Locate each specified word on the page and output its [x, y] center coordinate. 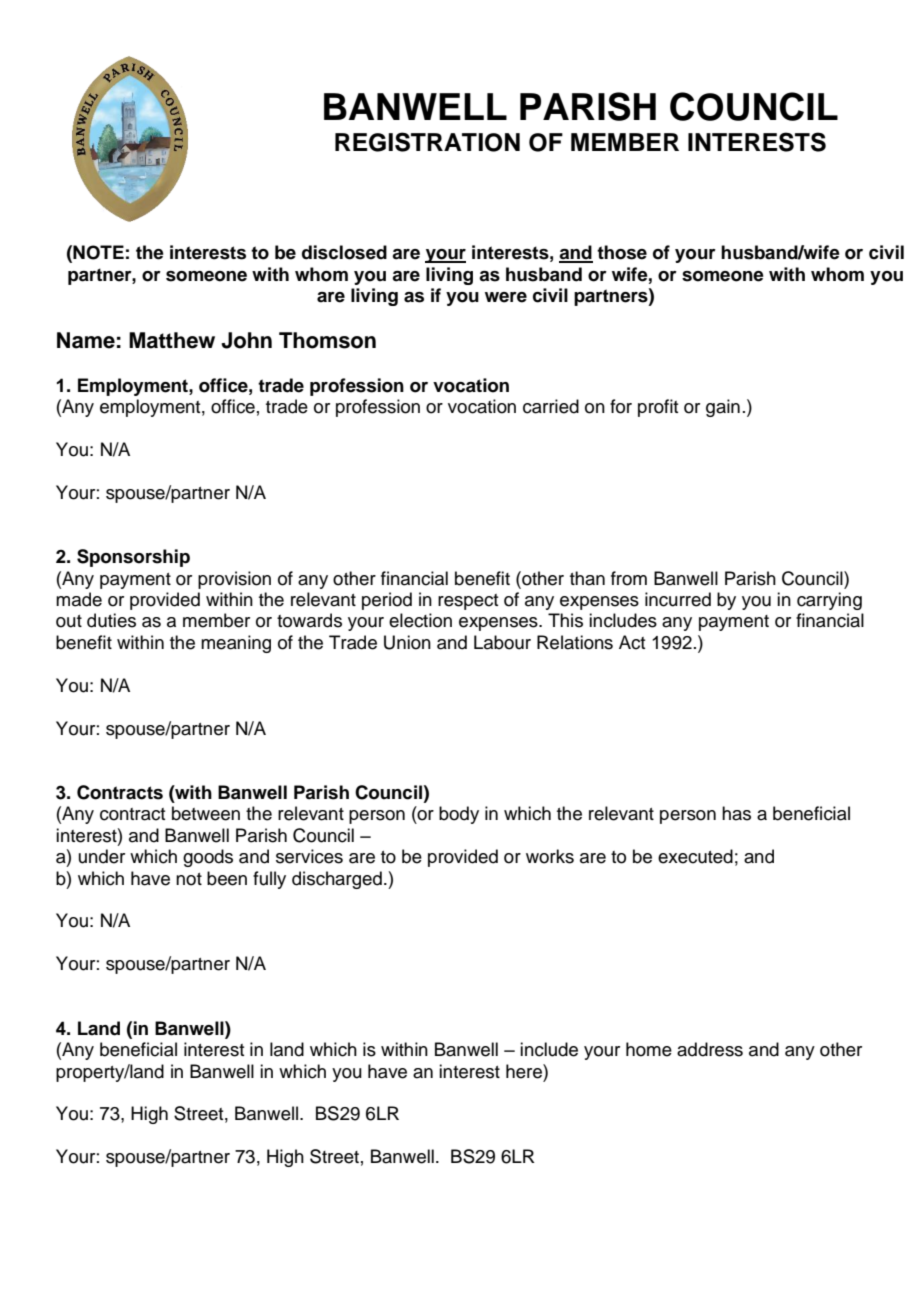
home [649, 1049]
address [710, 1049]
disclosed [344, 252]
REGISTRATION [427, 142]
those [622, 252]
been [227, 878]
